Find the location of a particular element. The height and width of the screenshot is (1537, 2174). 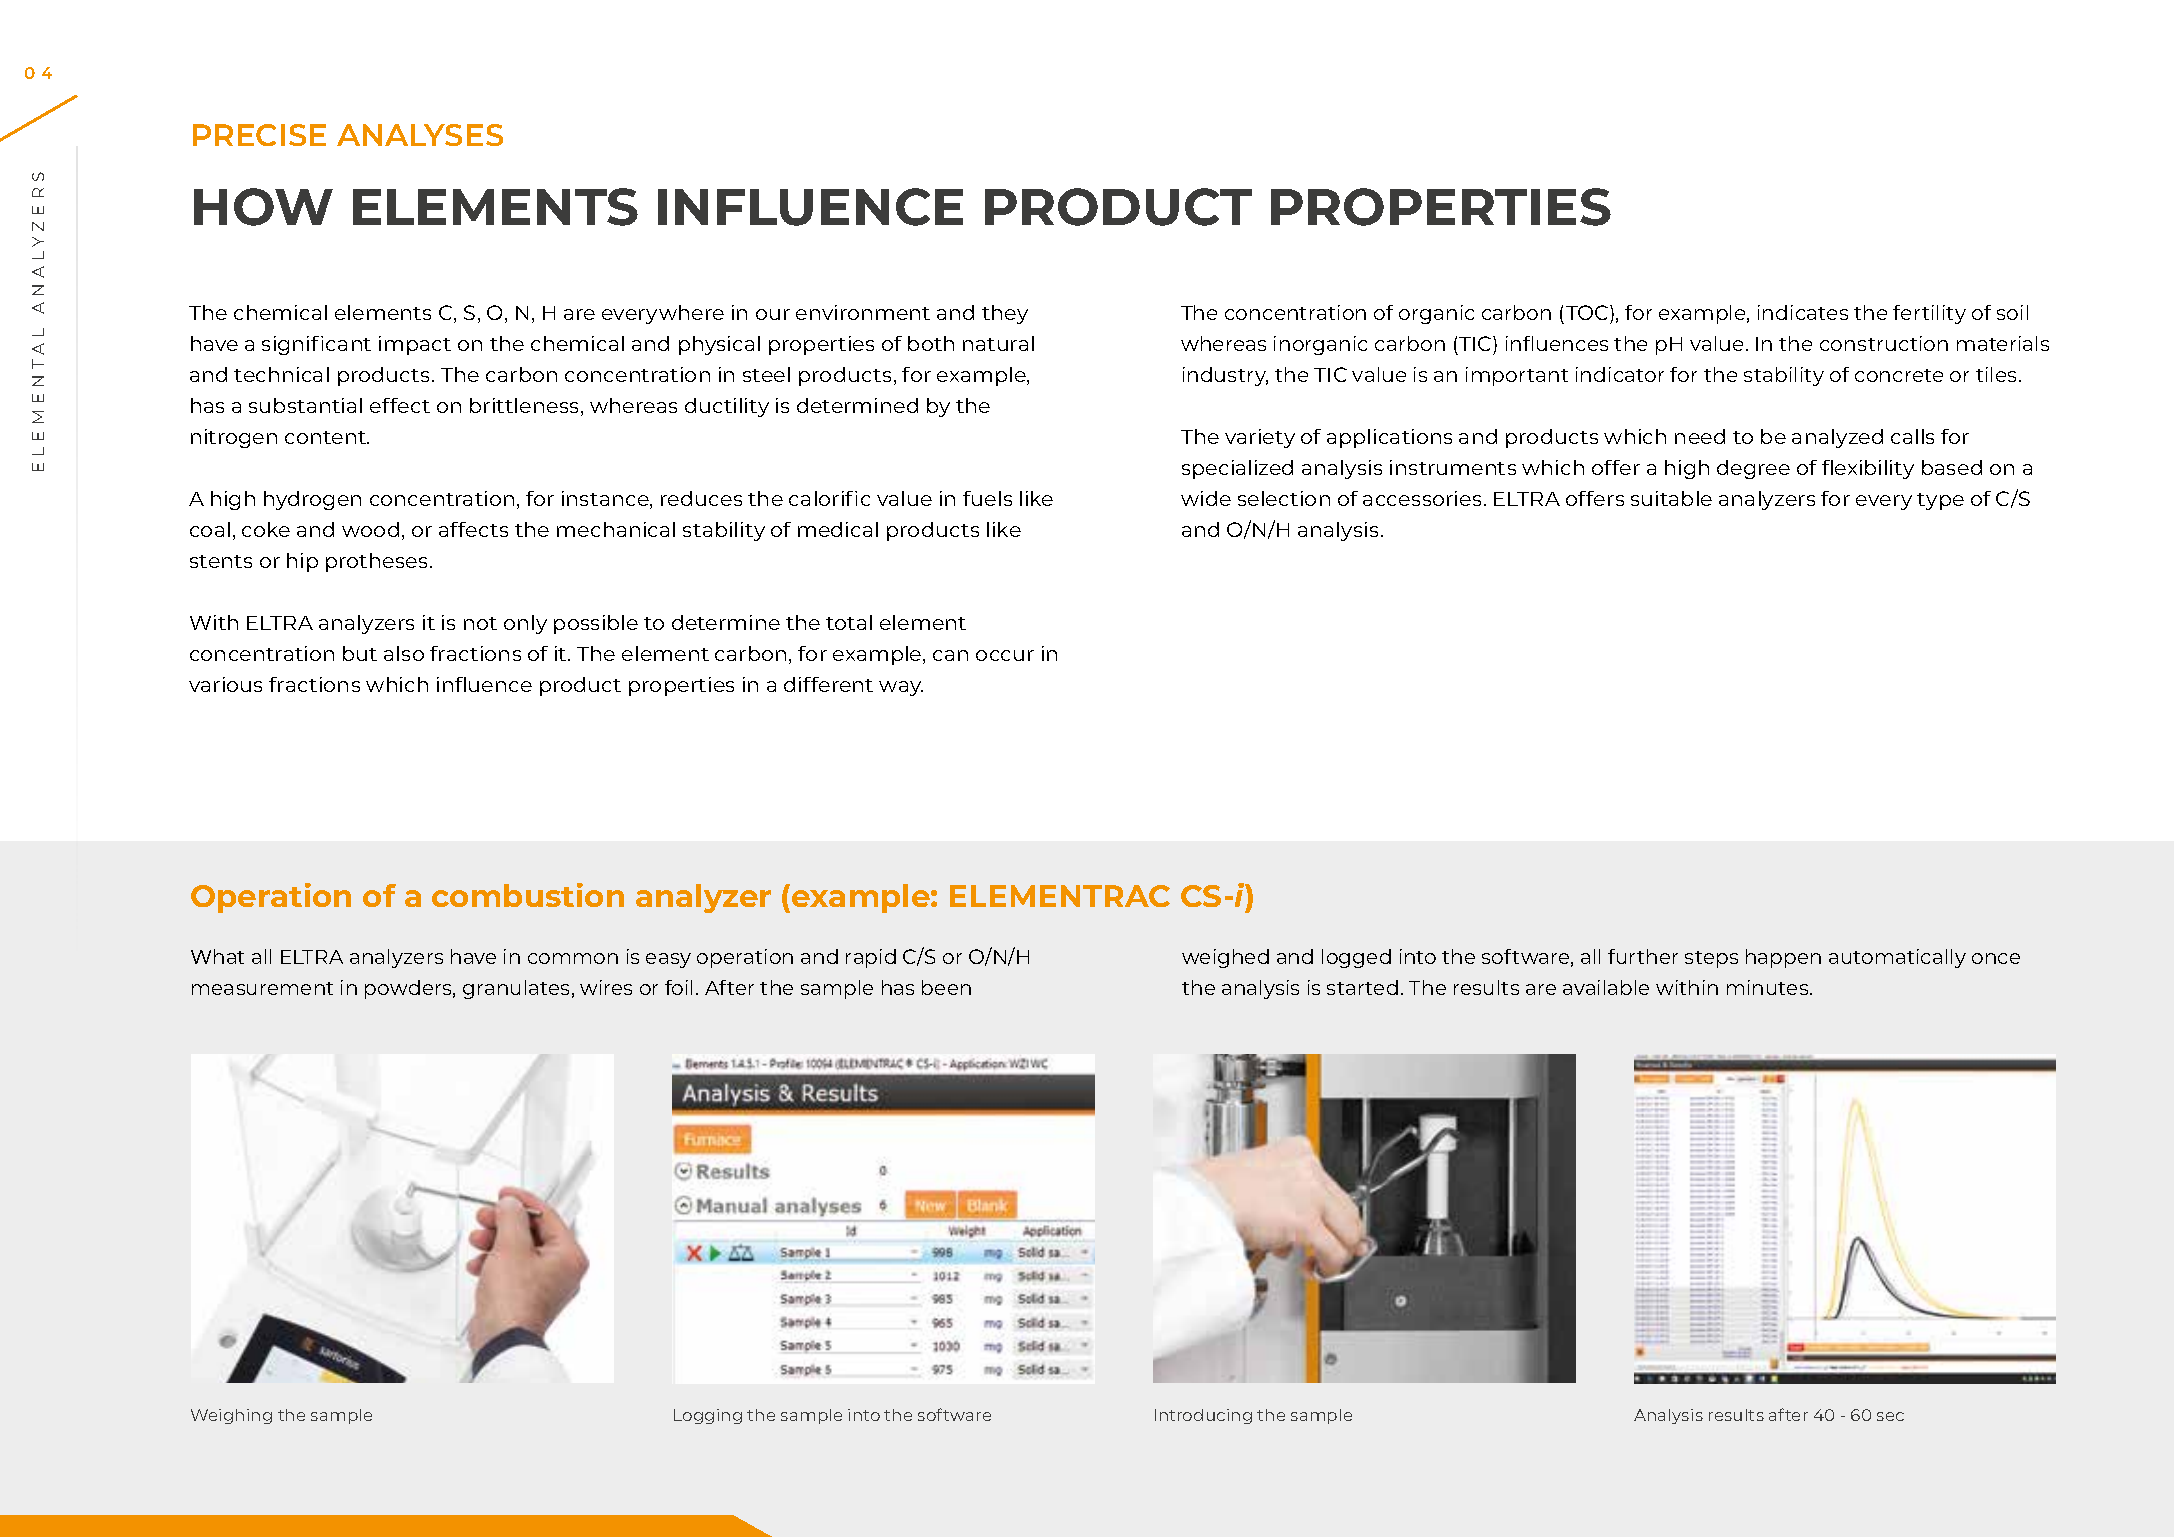

minutes is located at coordinates (1769, 987).
